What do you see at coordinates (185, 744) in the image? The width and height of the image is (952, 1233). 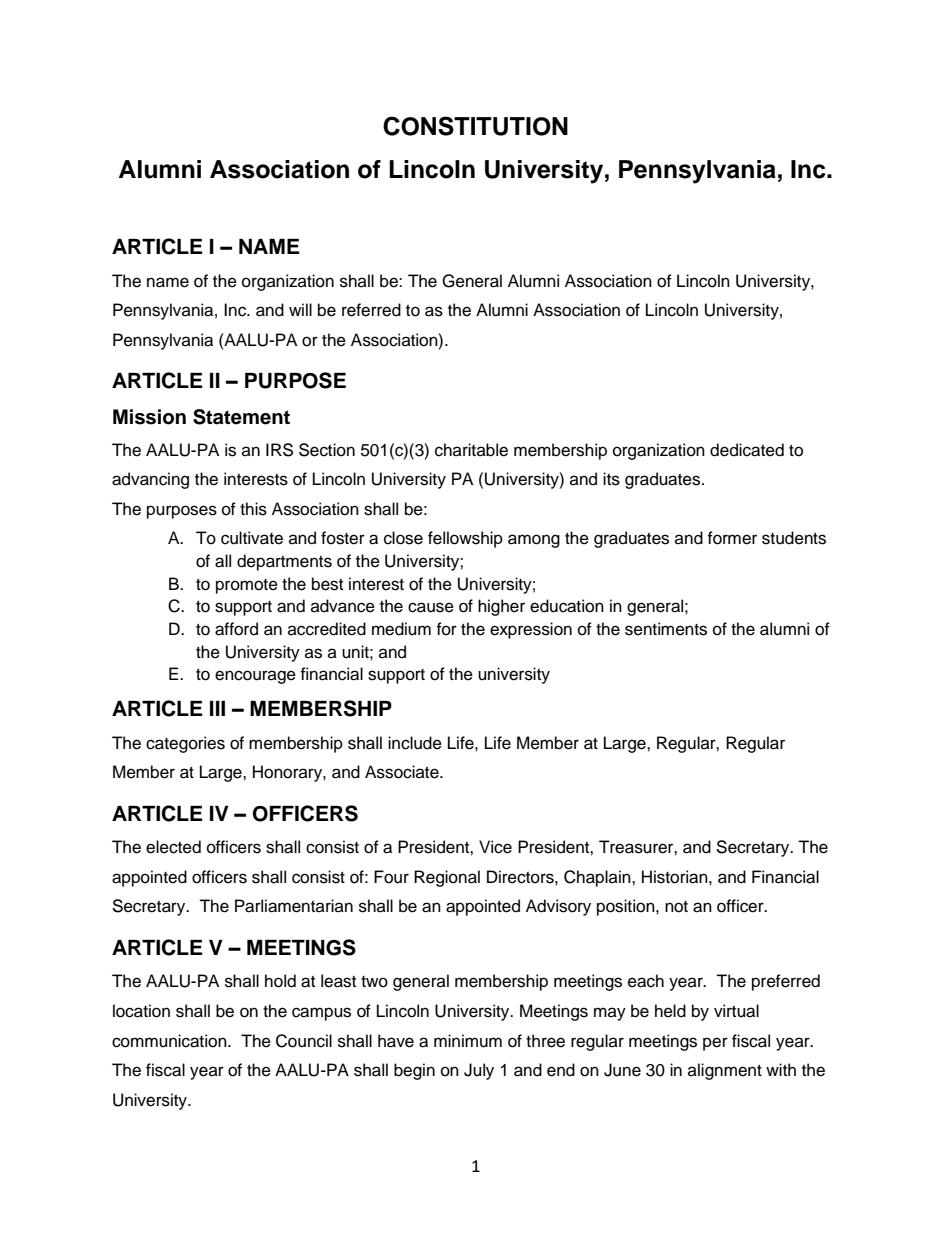 I see `categories` at bounding box center [185, 744].
